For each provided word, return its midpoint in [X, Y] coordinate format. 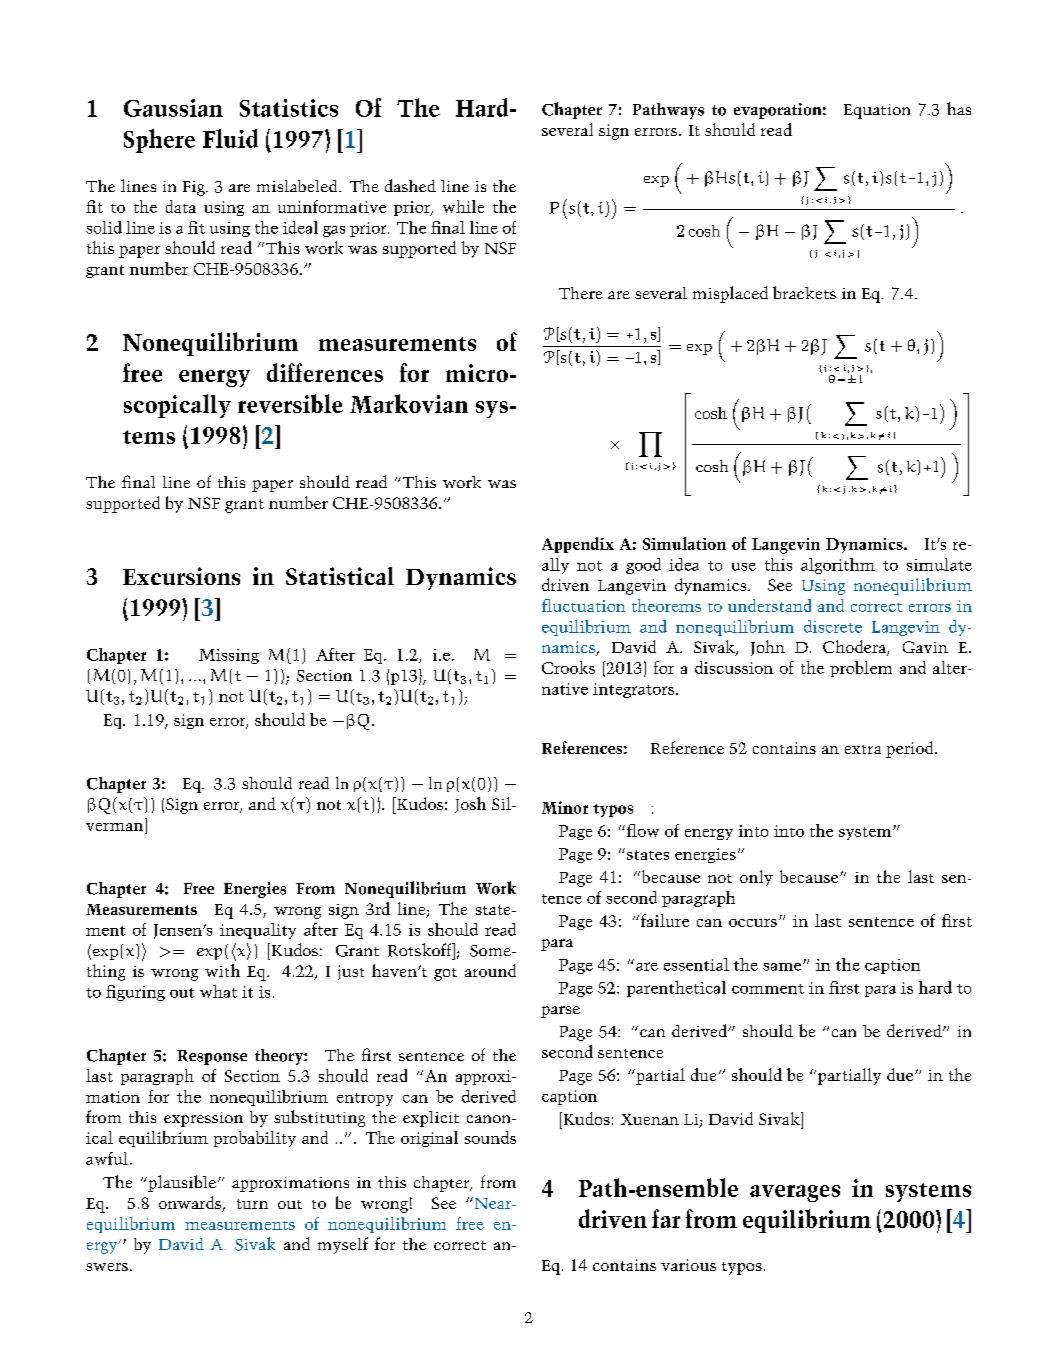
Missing [229, 656]
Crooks [568, 667]
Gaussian [173, 108]
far [666, 1218]
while [463, 206]
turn [252, 1204]
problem [861, 669]
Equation [877, 111]
